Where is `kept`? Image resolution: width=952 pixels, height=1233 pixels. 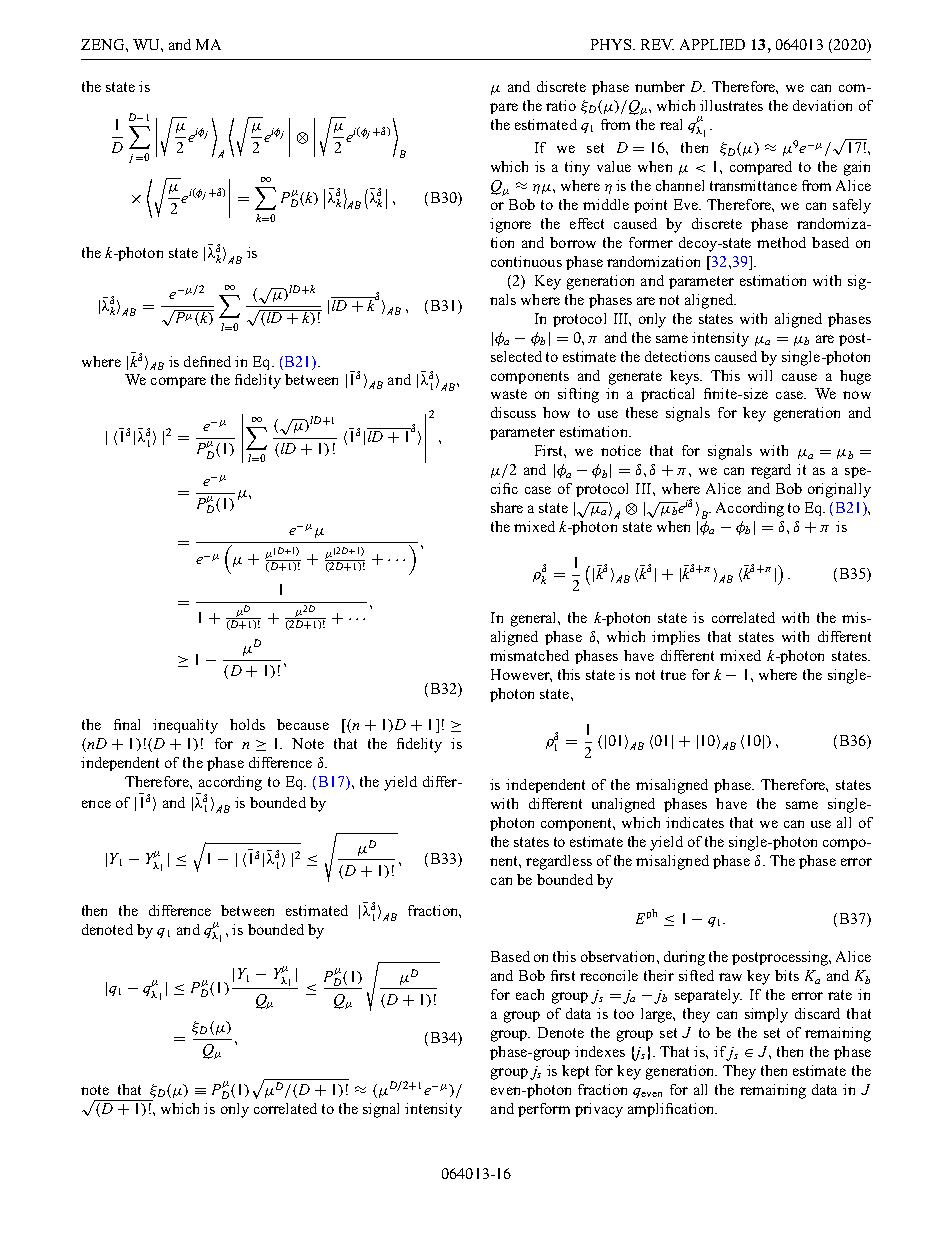 kept is located at coordinates (575, 1072).
